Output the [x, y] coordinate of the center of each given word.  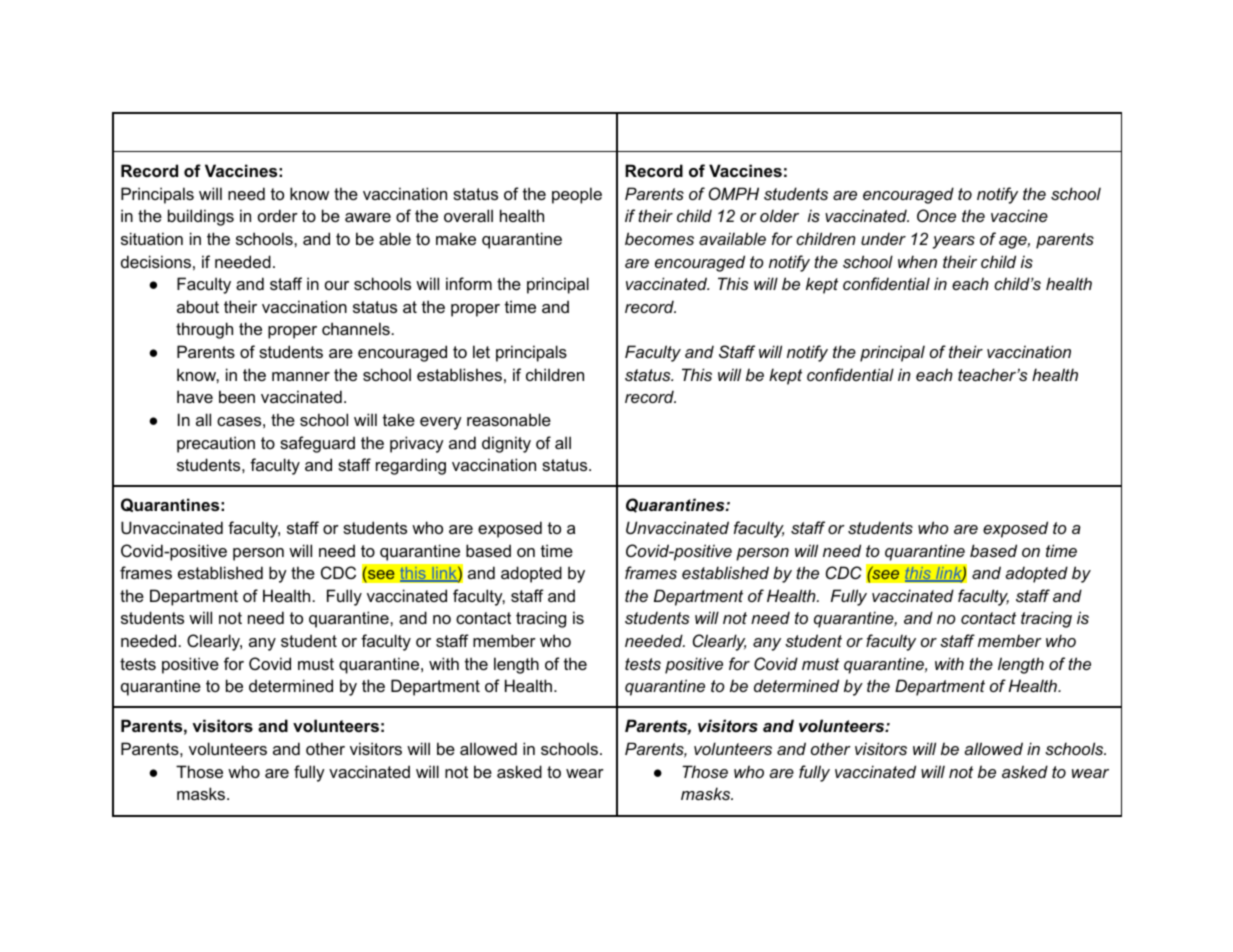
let [481, 351]
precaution [216, 444]
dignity [506, 444]
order [278, 215]
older [779, 215]
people [577, 195]
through [204, 330]
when [917, 261]
